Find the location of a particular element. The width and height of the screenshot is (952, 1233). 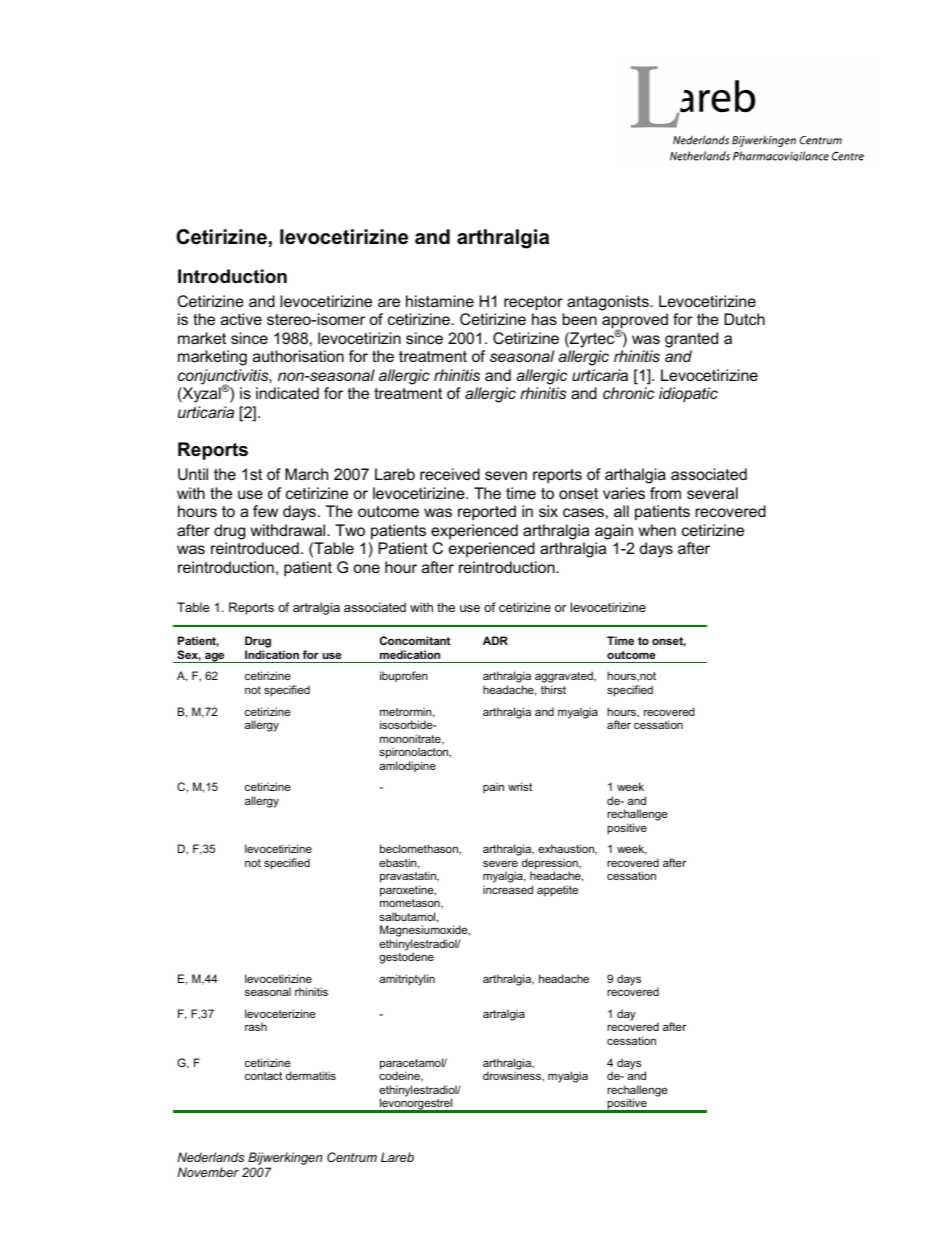

exhaustion is located at coordinates (567, 849).
